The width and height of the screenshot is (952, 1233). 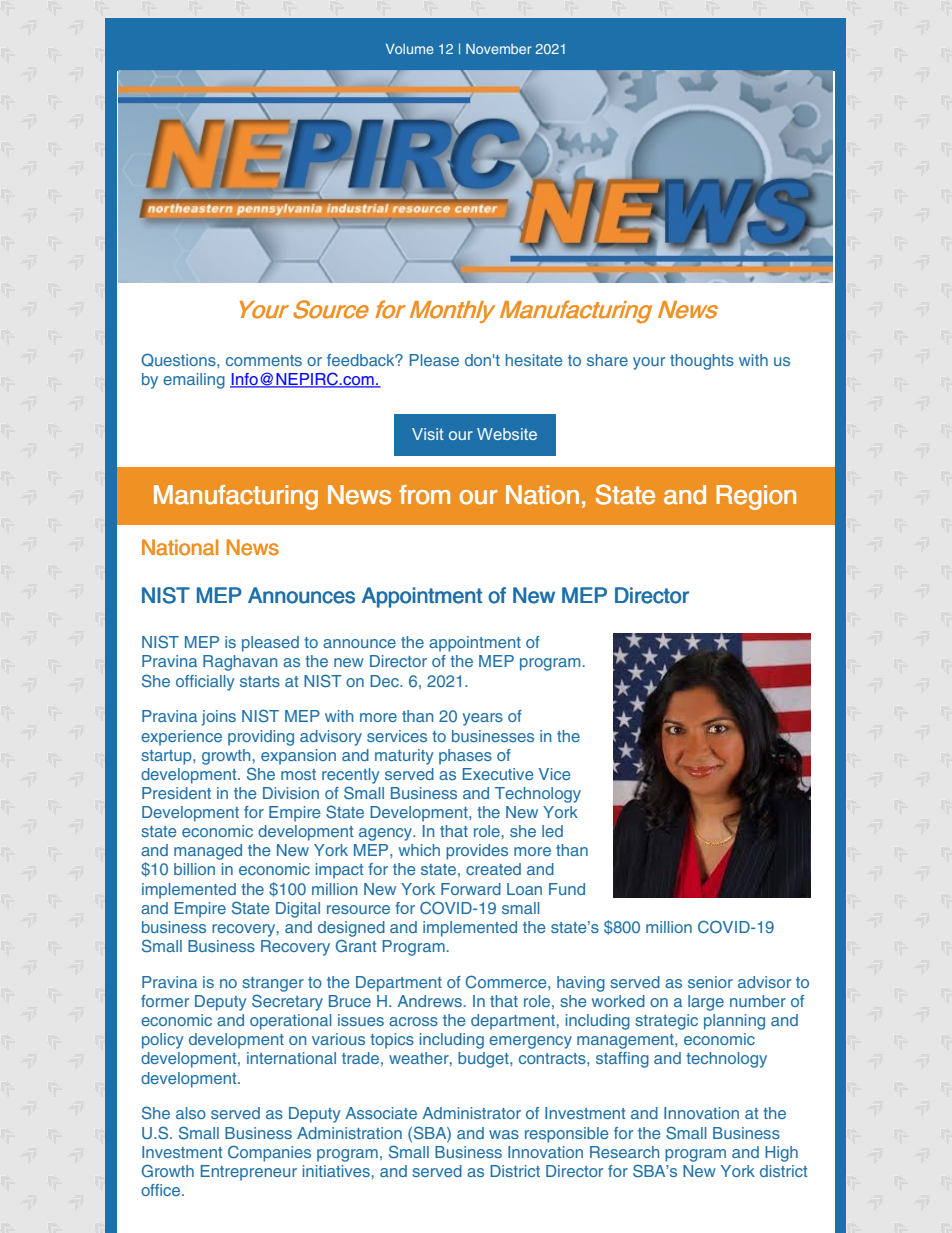 I want to click on from, so click(x=424, y=495).
